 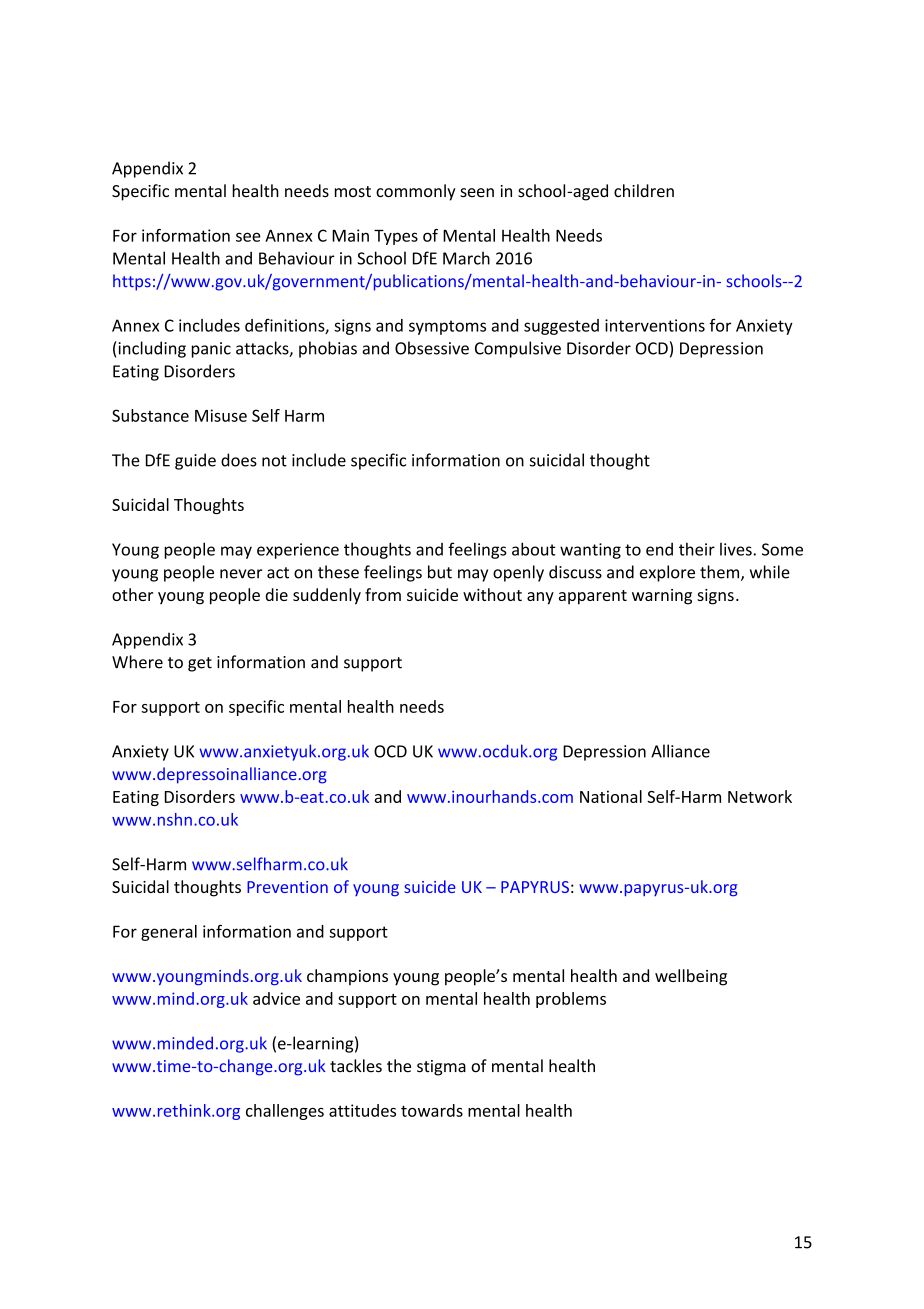 What do you see at coordinates (691, 977) in the page?
I see `wellbeing` at bounding box center [691, 977].
